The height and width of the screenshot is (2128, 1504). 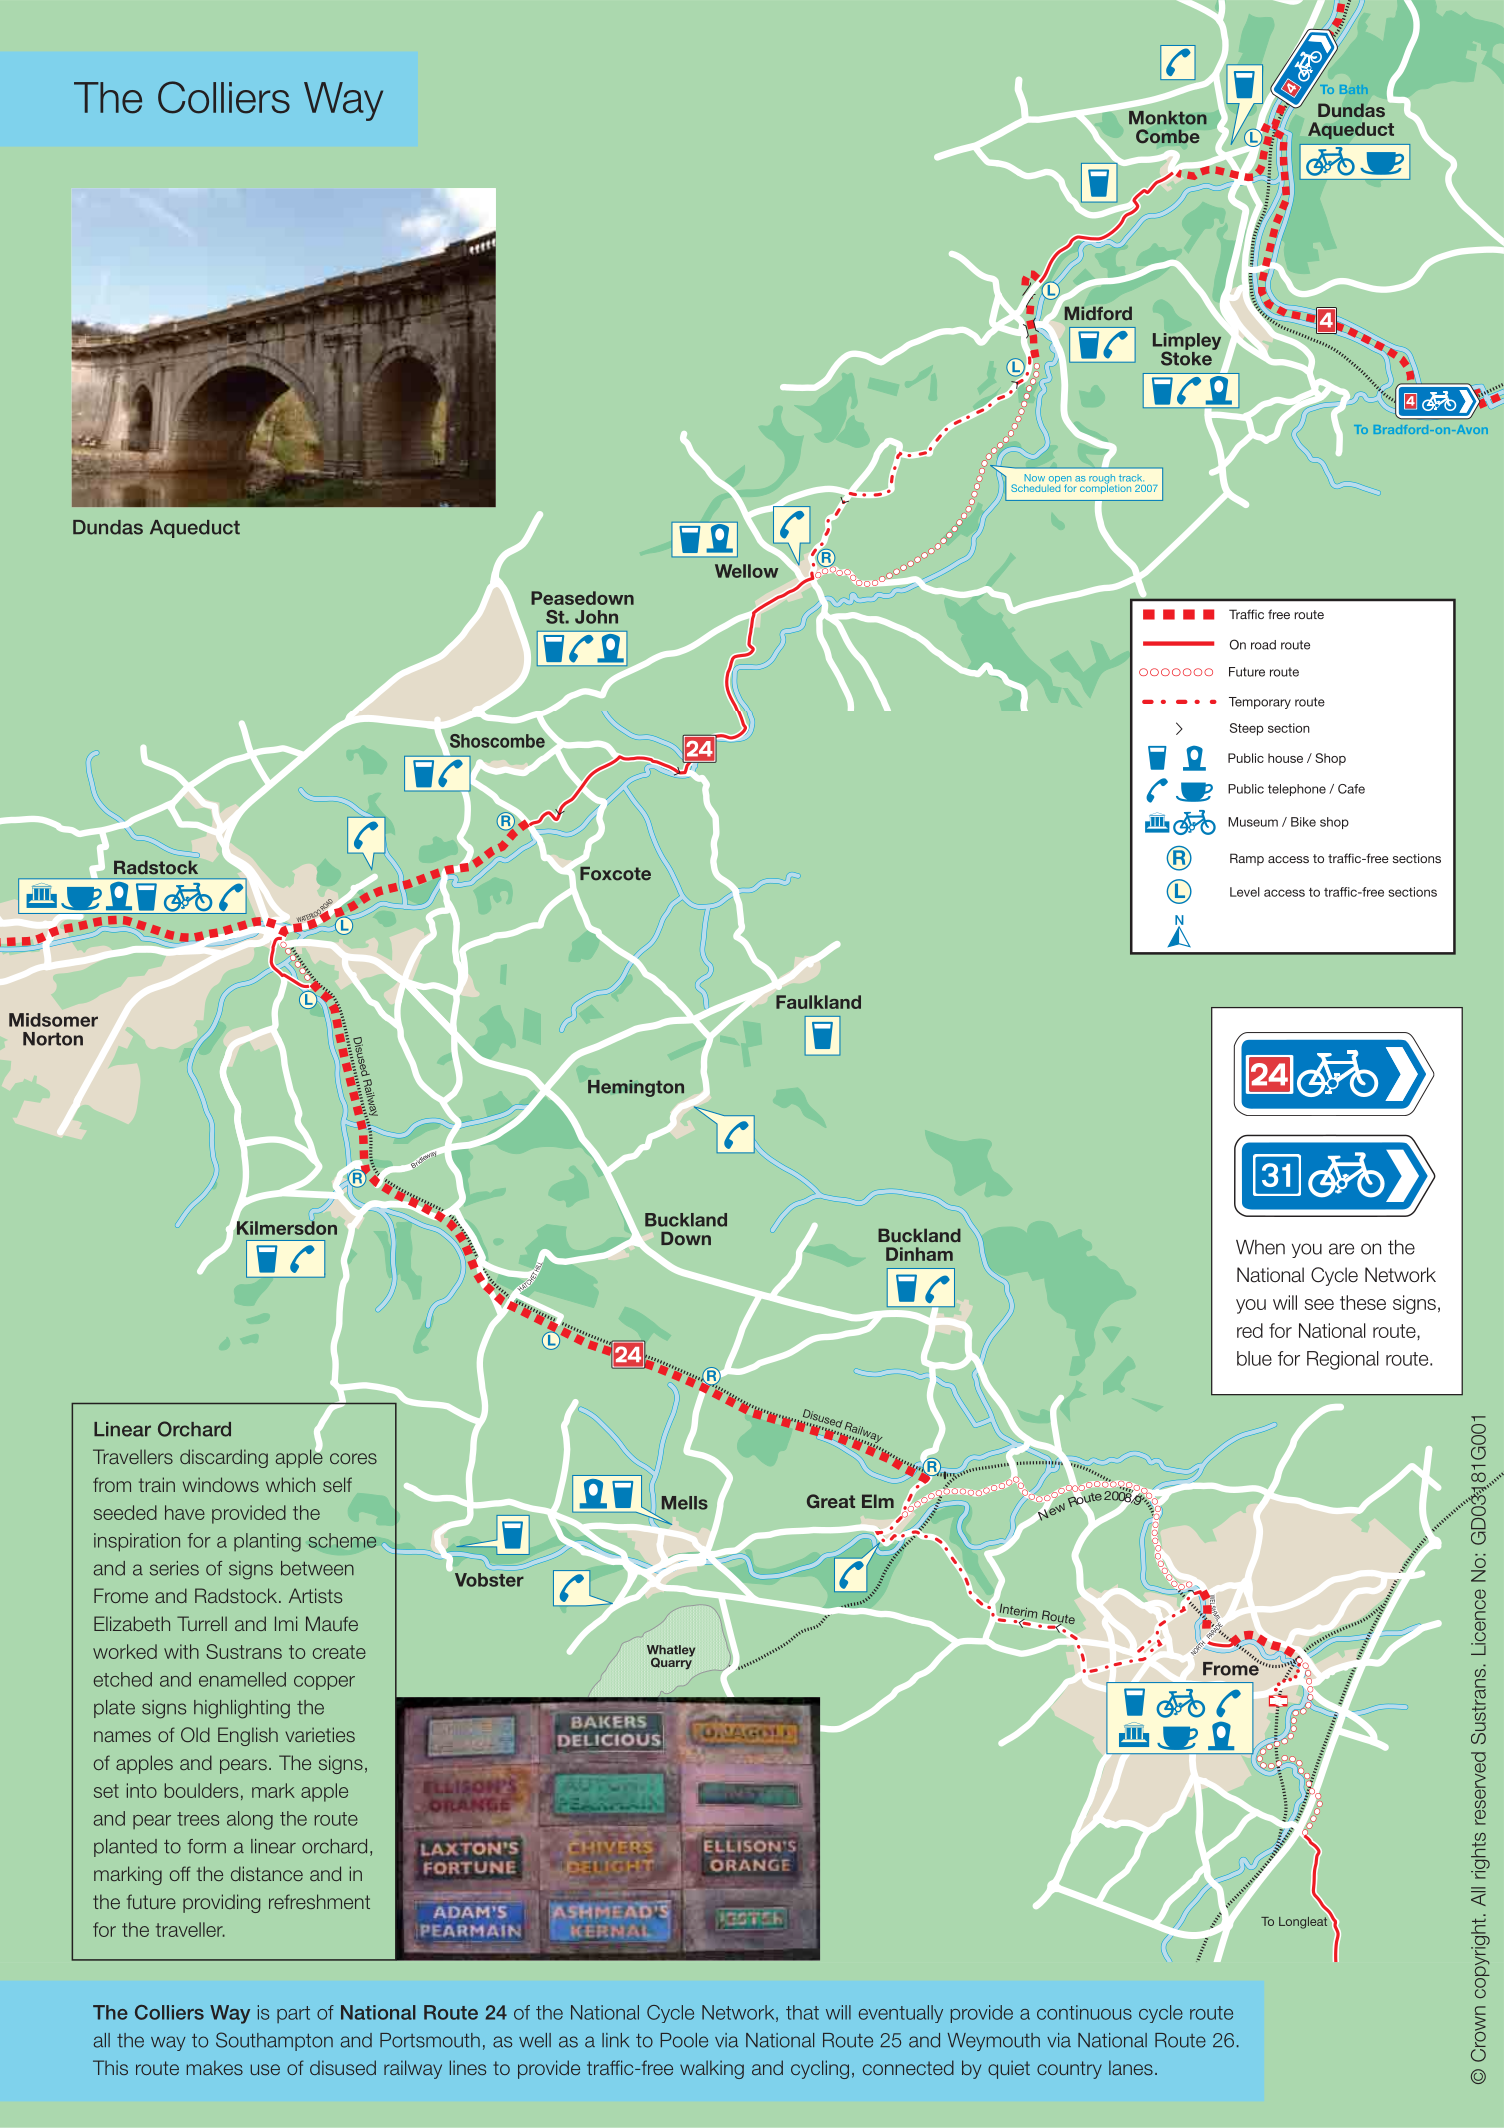 I want to click on Imi, so click(x=286, y=1623).
